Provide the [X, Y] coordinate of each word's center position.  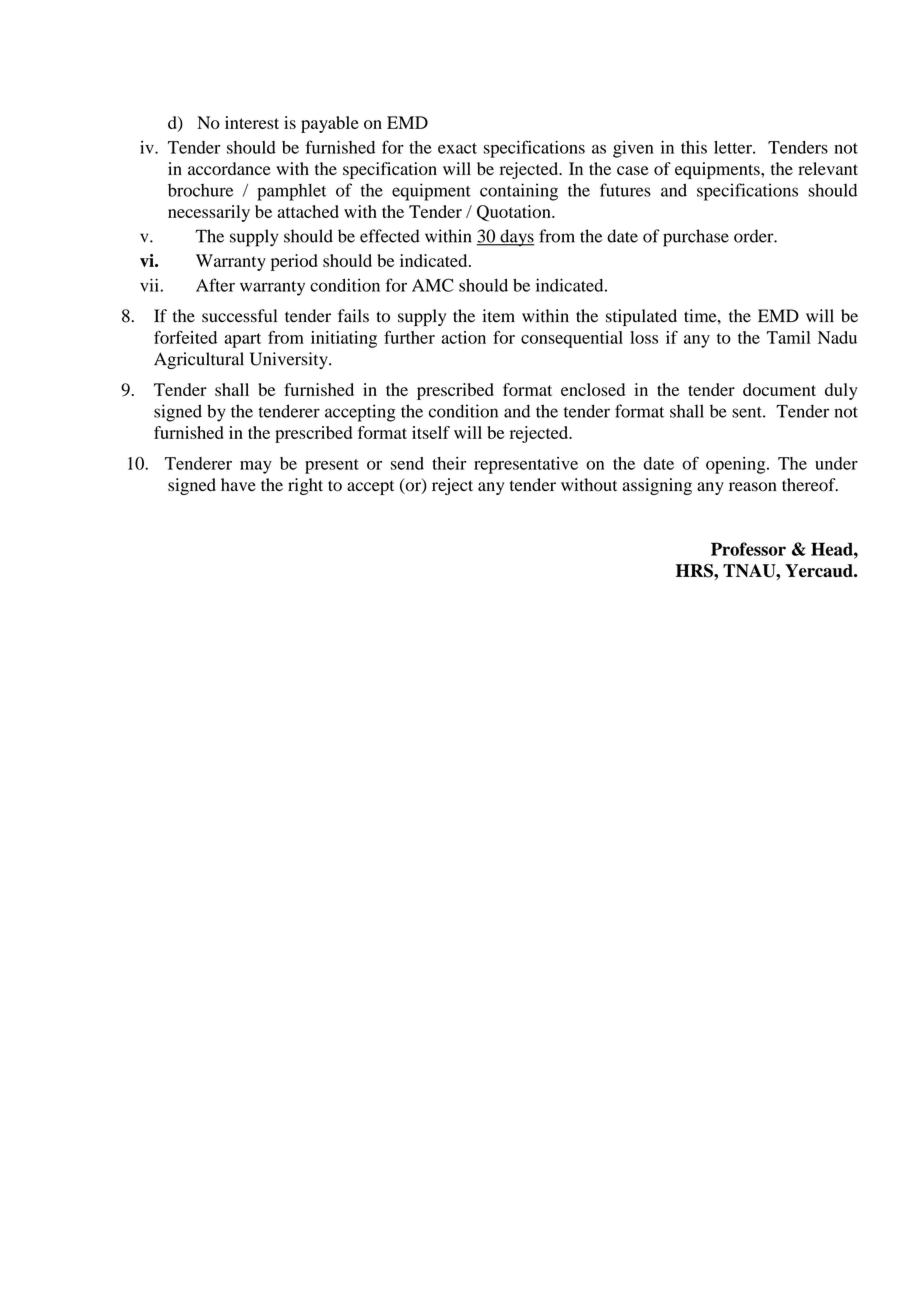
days [516, 238]
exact [457, 148]
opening [737, 465]
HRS [695, 571]
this [694, 147]
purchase [696, 238]
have [238, 484]
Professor [748, 549]
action [463, 337]
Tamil [789, 337]
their [449, 463]
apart [242, 340]
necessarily [209, 213]
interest [252, 122]
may [256, 467]
